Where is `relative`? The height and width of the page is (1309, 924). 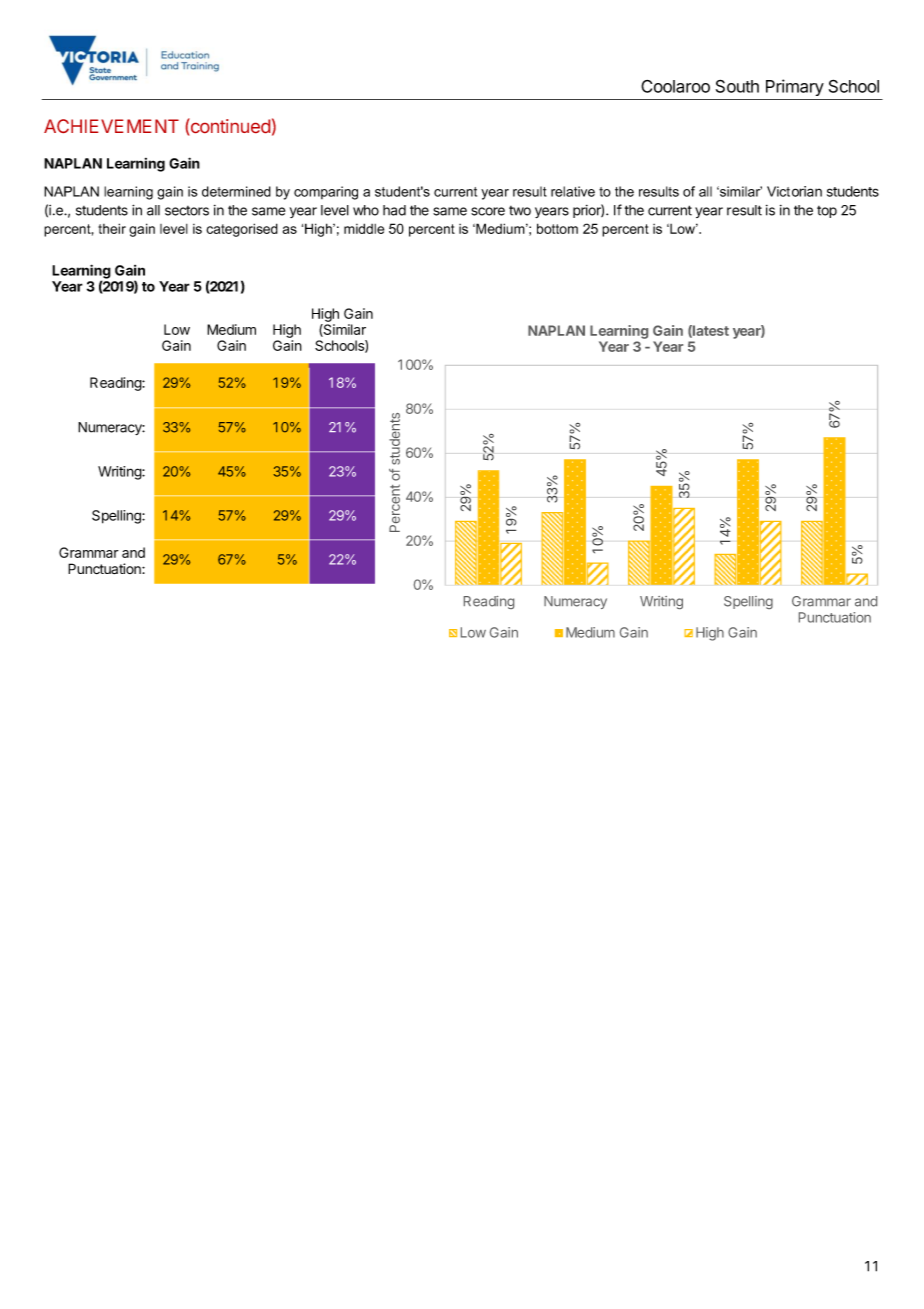 relative is located at coordinates (573, 191).
